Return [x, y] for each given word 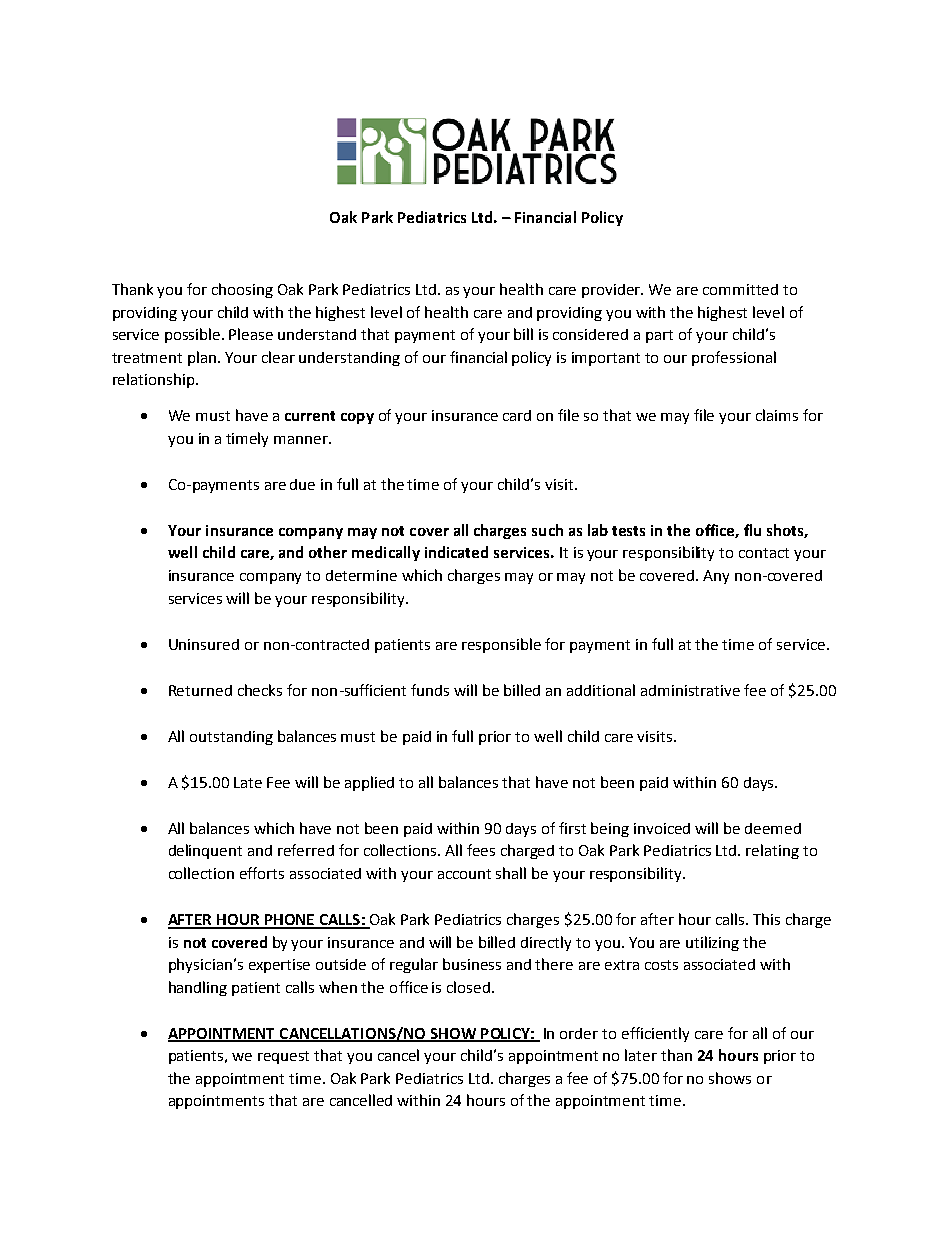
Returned [200, 690]
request [283, 1057]
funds [430, 690]
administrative [690, 690]
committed [740, 289]
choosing [242, 290]
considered [590, 334]
